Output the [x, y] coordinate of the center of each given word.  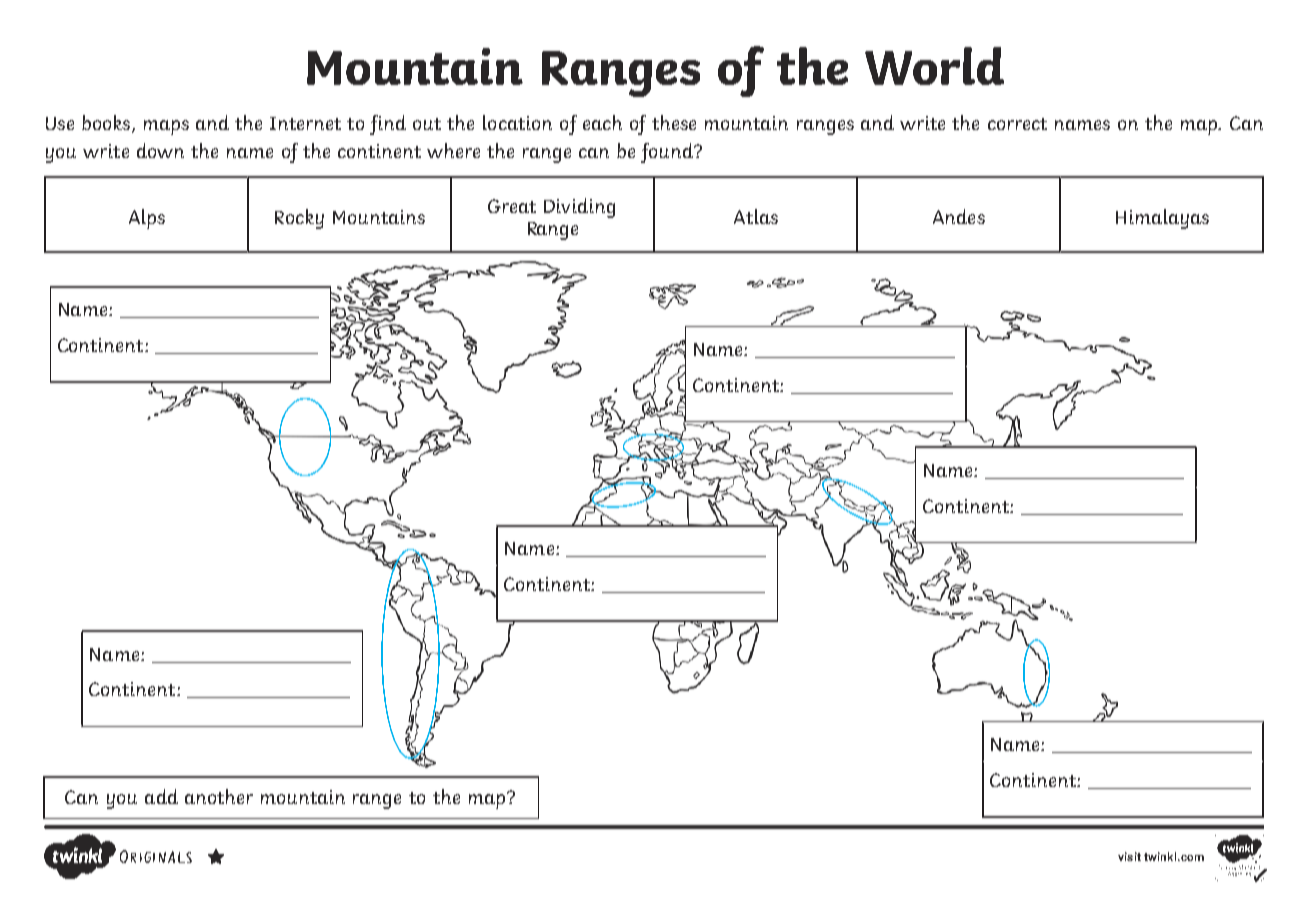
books [107, 124]
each [602, 122]
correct [1017, 124]
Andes [959, 216]
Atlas [756, 216]
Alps [147, 219]
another [219, 796]
